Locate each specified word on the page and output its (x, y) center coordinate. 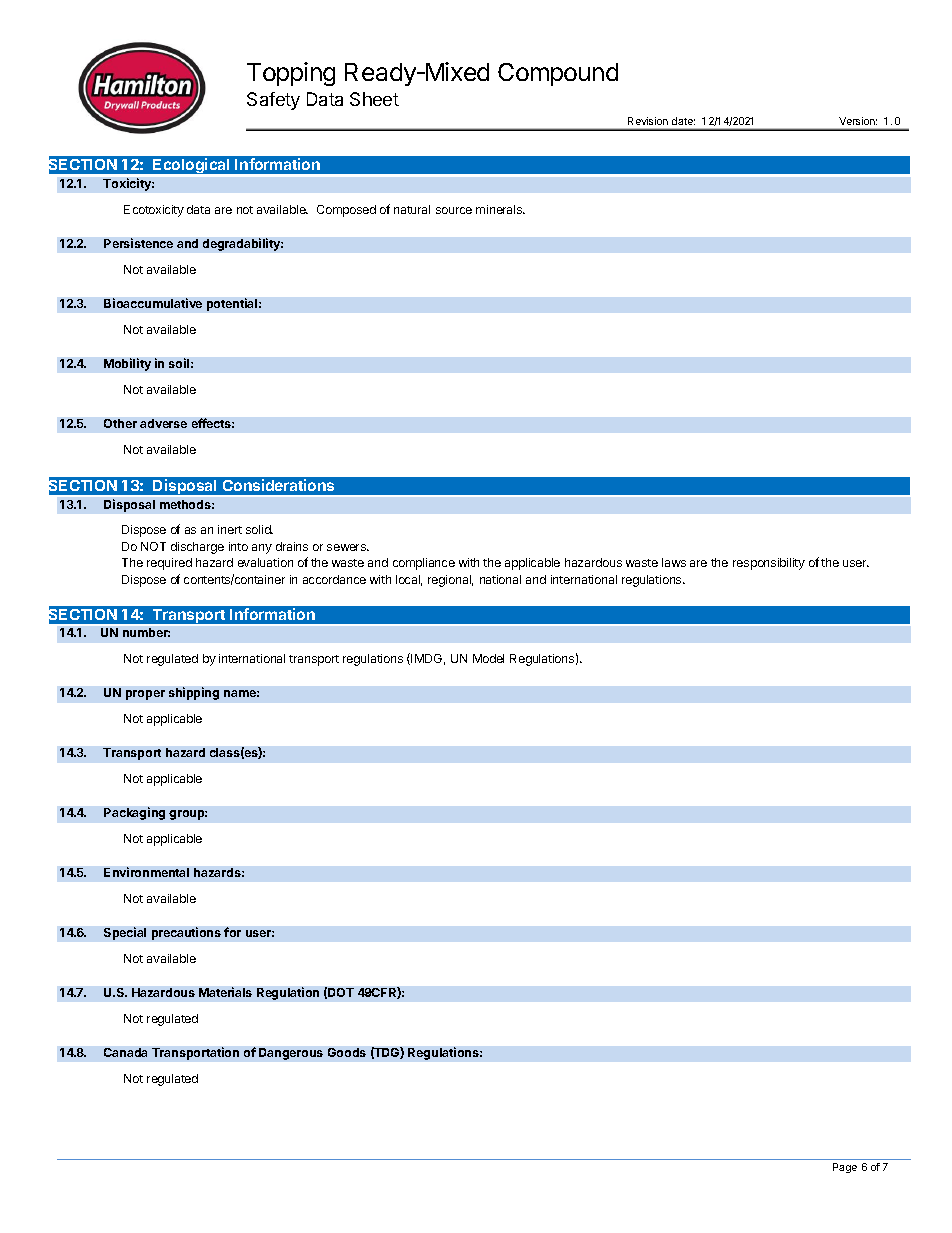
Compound (558, 74)
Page (845, 1168)
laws (674, 562)
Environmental (146, 872)
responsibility (769, 564)
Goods (347, 1052)
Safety (273, 101)
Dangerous (291, 1054)
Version (858, 121)
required (169, 564)
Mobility (127, 364)
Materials (225, 992)
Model (488, 658)
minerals (500, 209)
